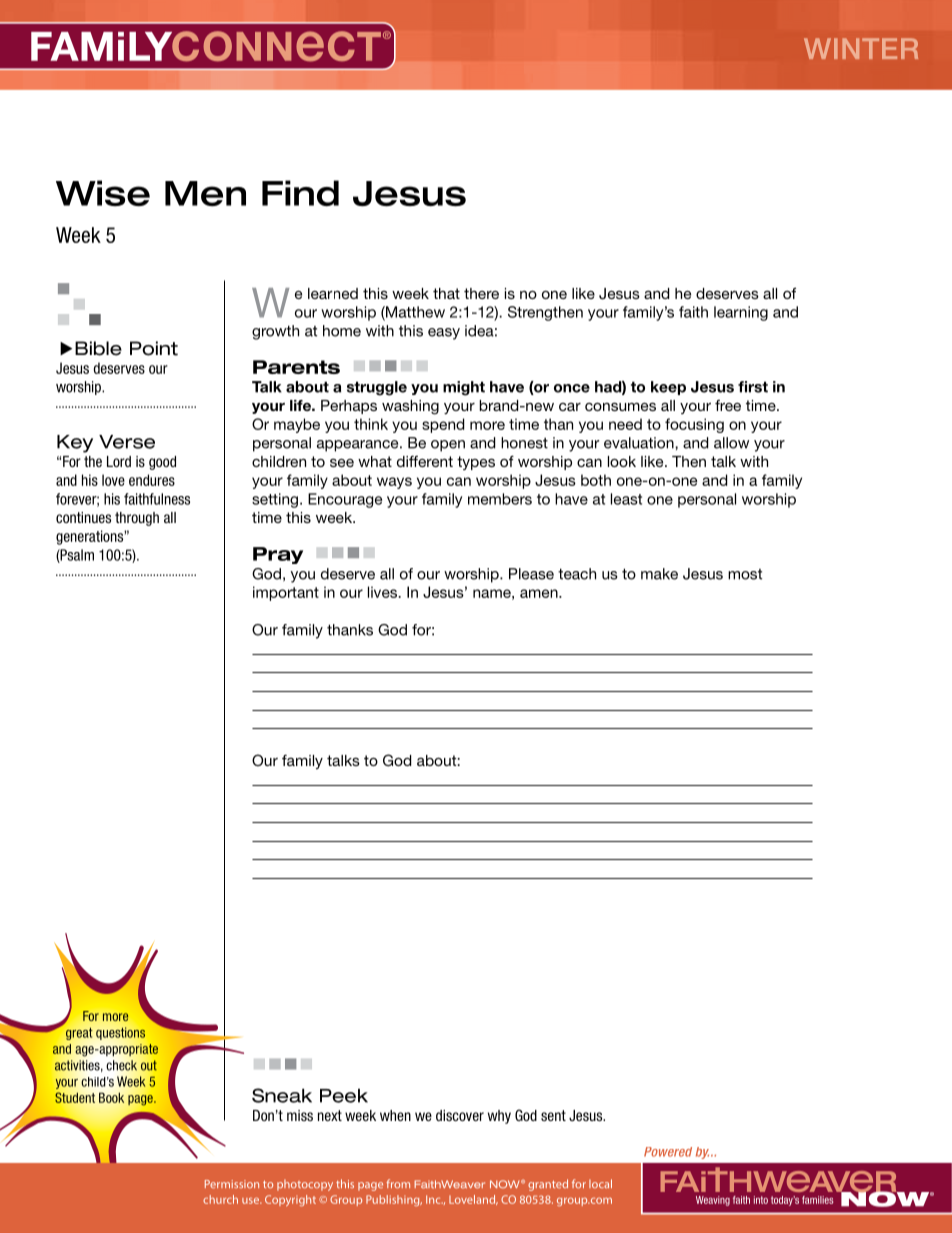 Image resolution: width=952 pixels, height=1233 pixels. What do you see at coordinates (286, 593) in the page?
I see `important` at bounding box center [286, 593].
